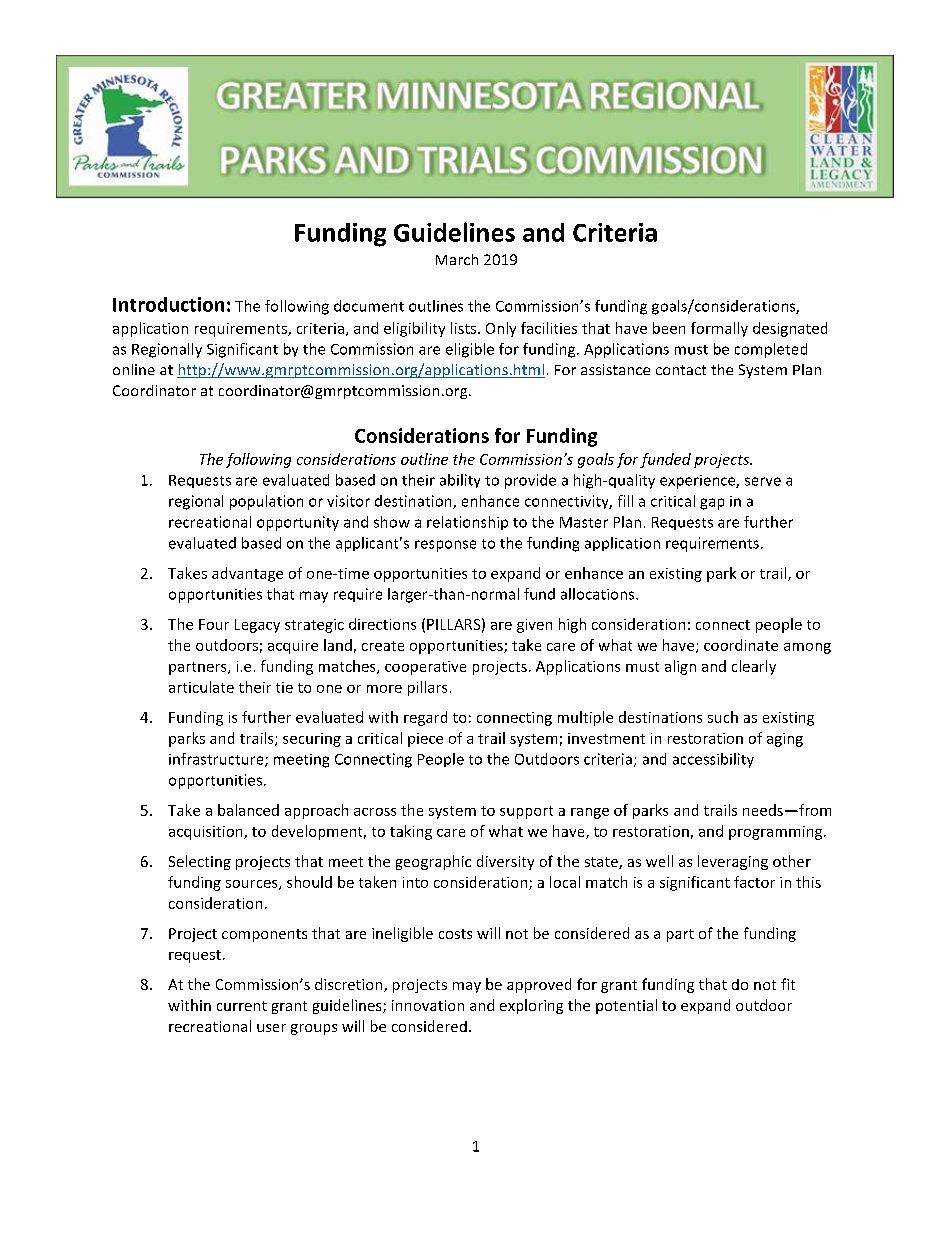  Describe the element at coordinates (428, 1005) in the screenshot. I see `innovation` at that location.
